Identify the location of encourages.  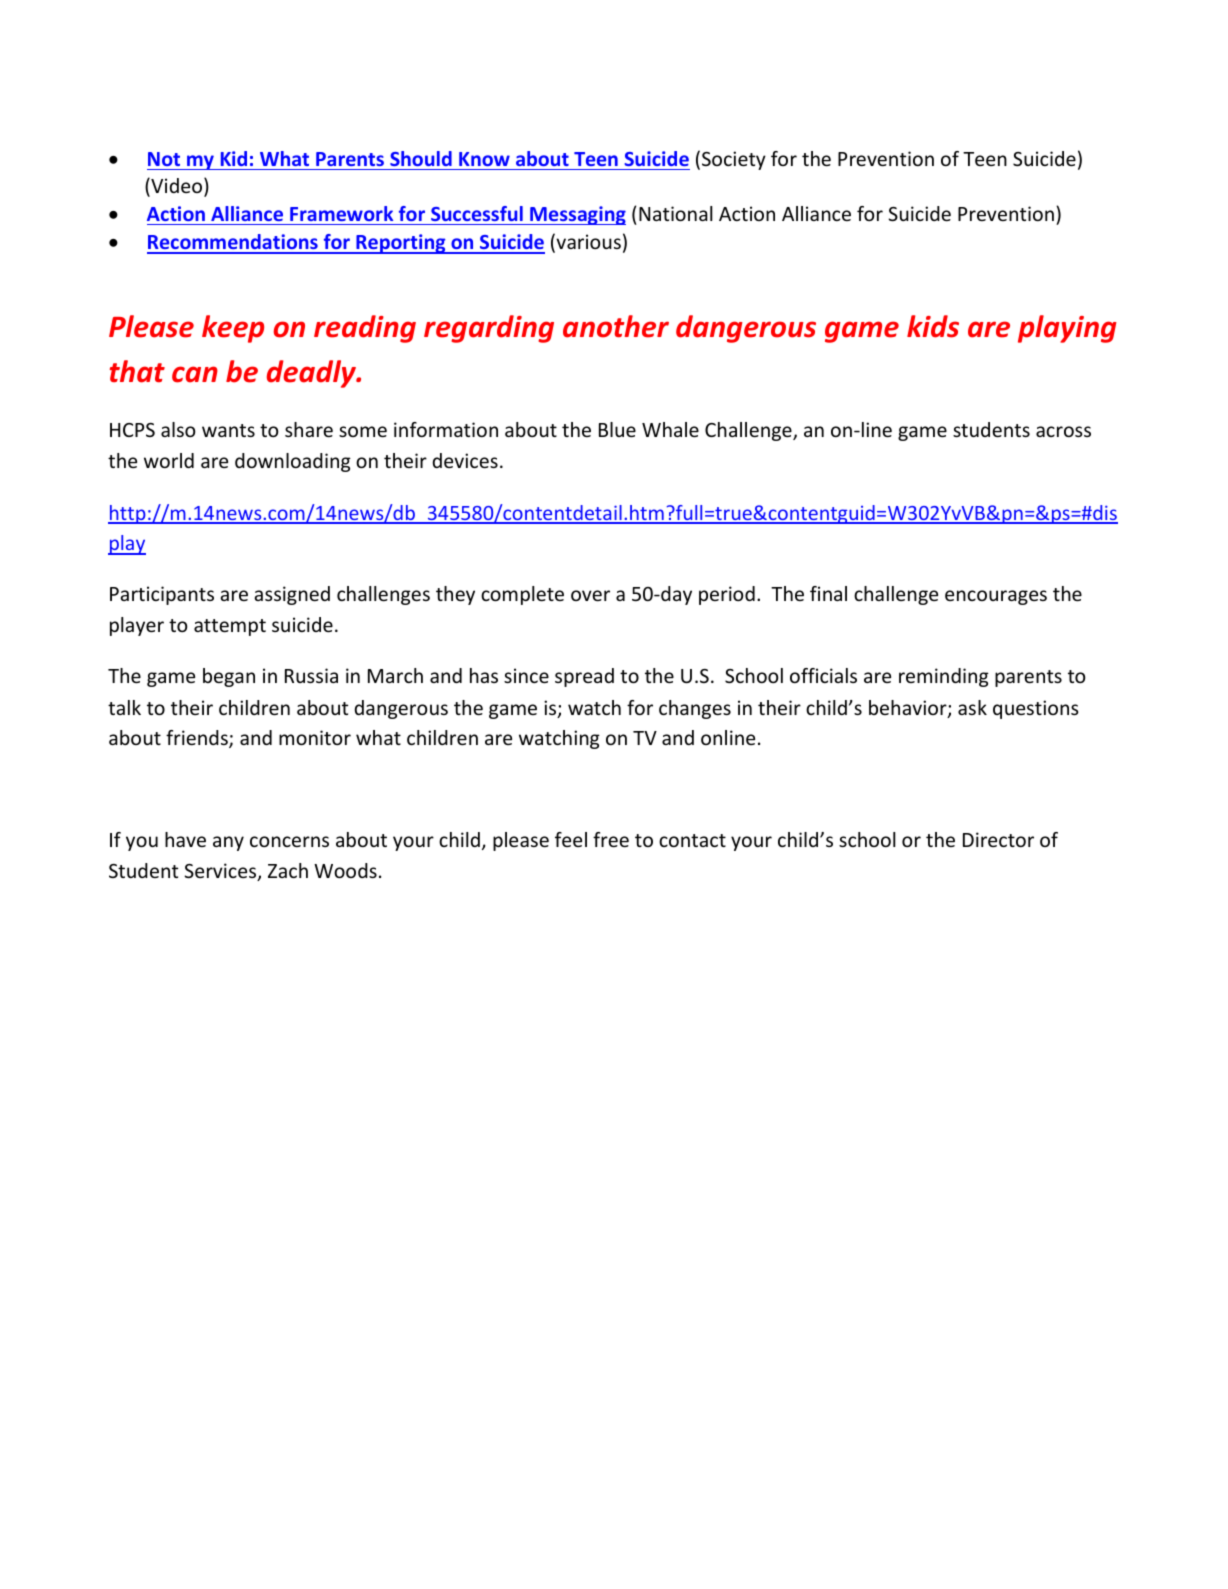
(996, 597).
